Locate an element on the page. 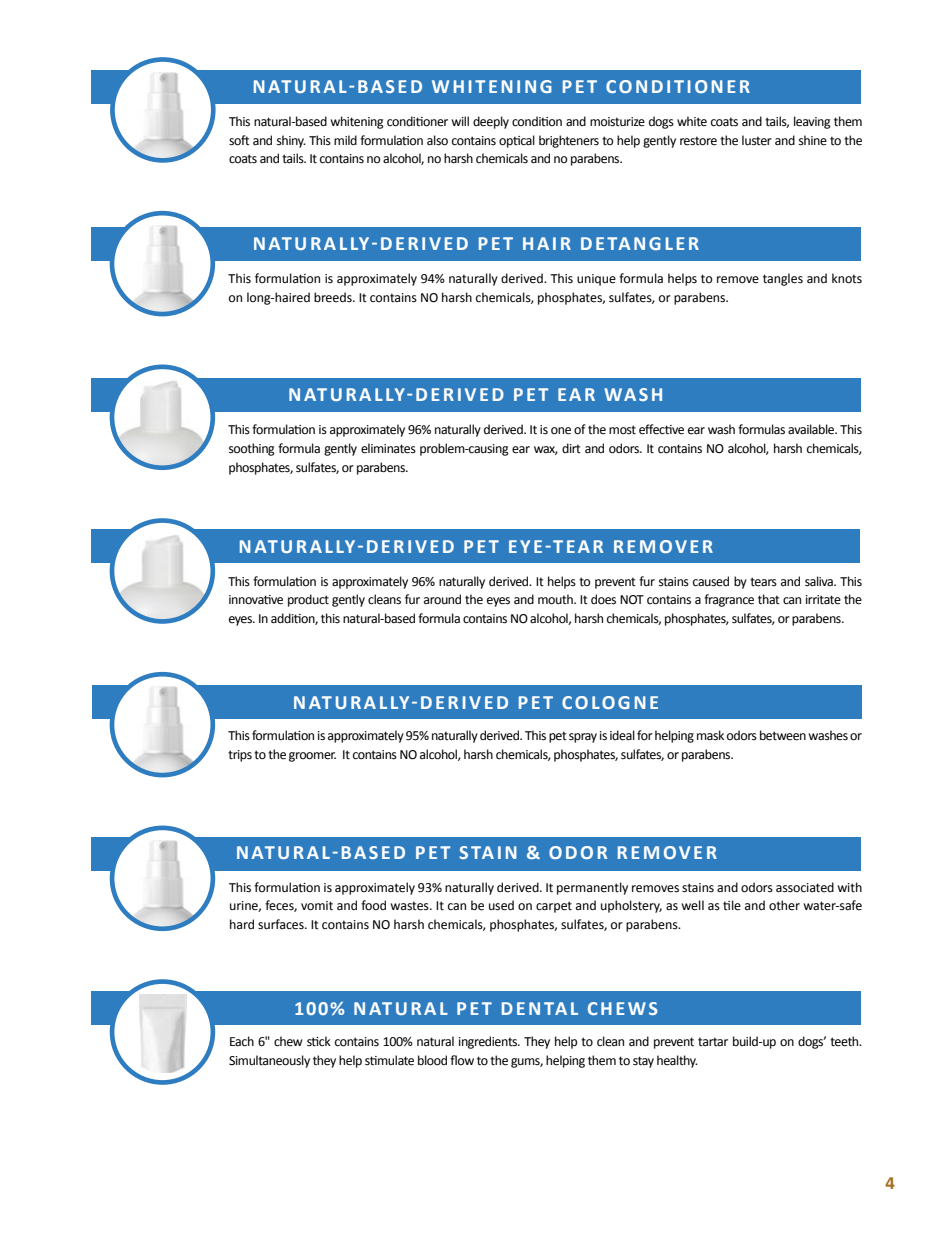 Image resolution: width=952 pixels, height=1233 pixels. brighteners is located at coordinates (569, 141).
